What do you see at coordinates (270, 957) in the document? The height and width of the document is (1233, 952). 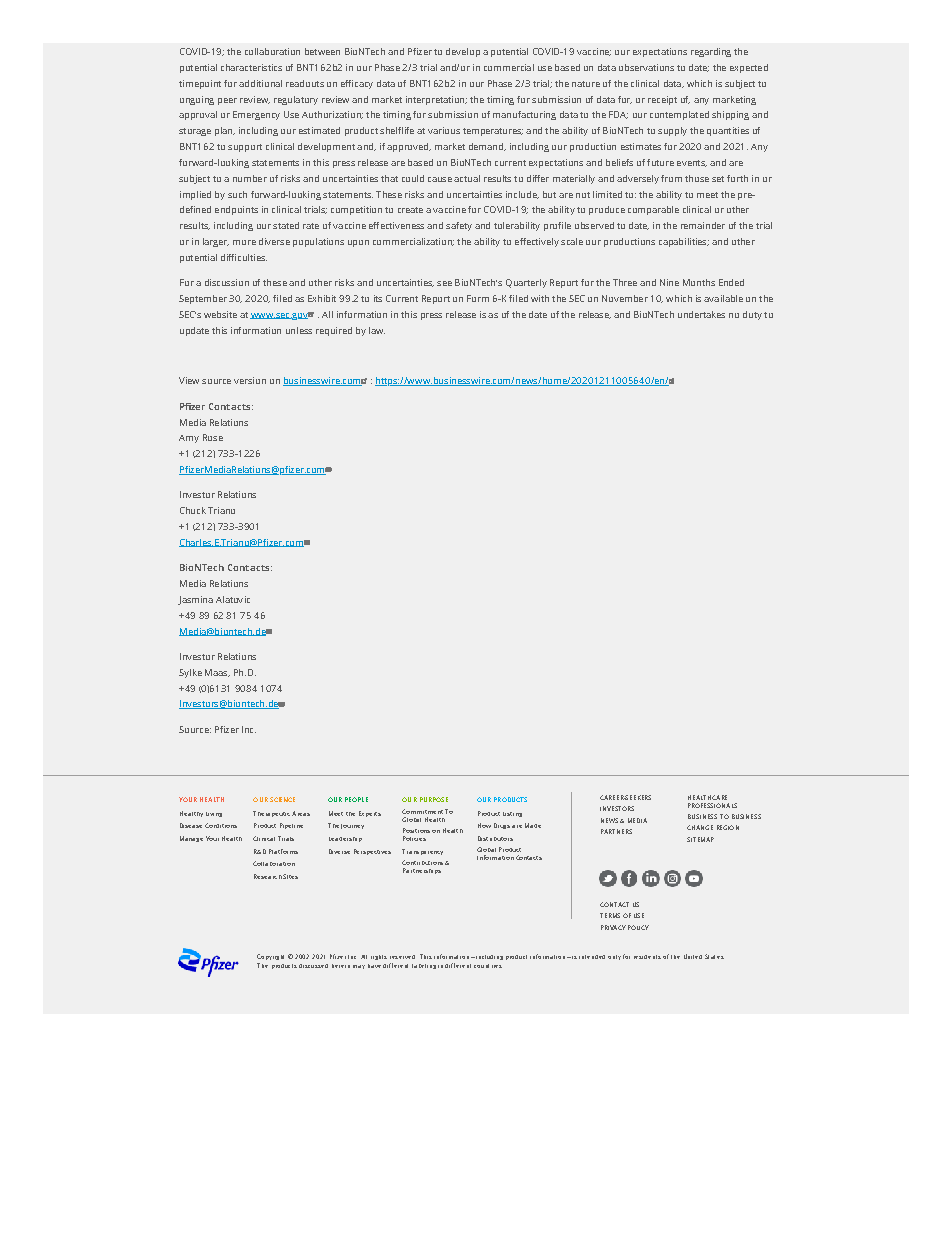 I see `Copyright` at bounding box center [270, 957].
